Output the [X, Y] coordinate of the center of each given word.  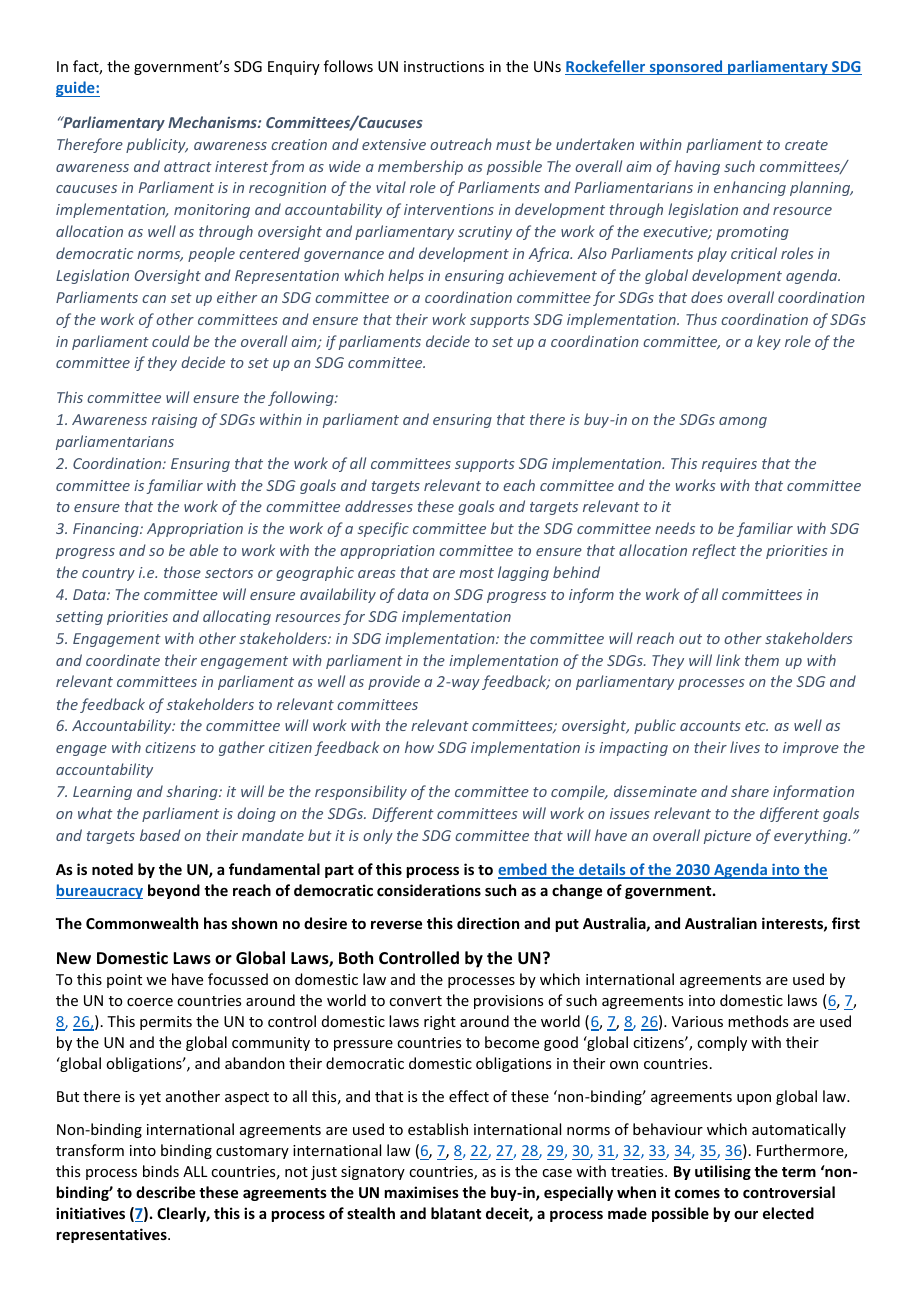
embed [523, 870]
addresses [379, 506]
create [806, 145]
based [160, 835]
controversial [789, 1192]
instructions [444, 66]
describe [165, 1192]
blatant [456, 1213]
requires [729, 465]
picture [727, 837]
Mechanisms [213, 122]
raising [174, 421]
